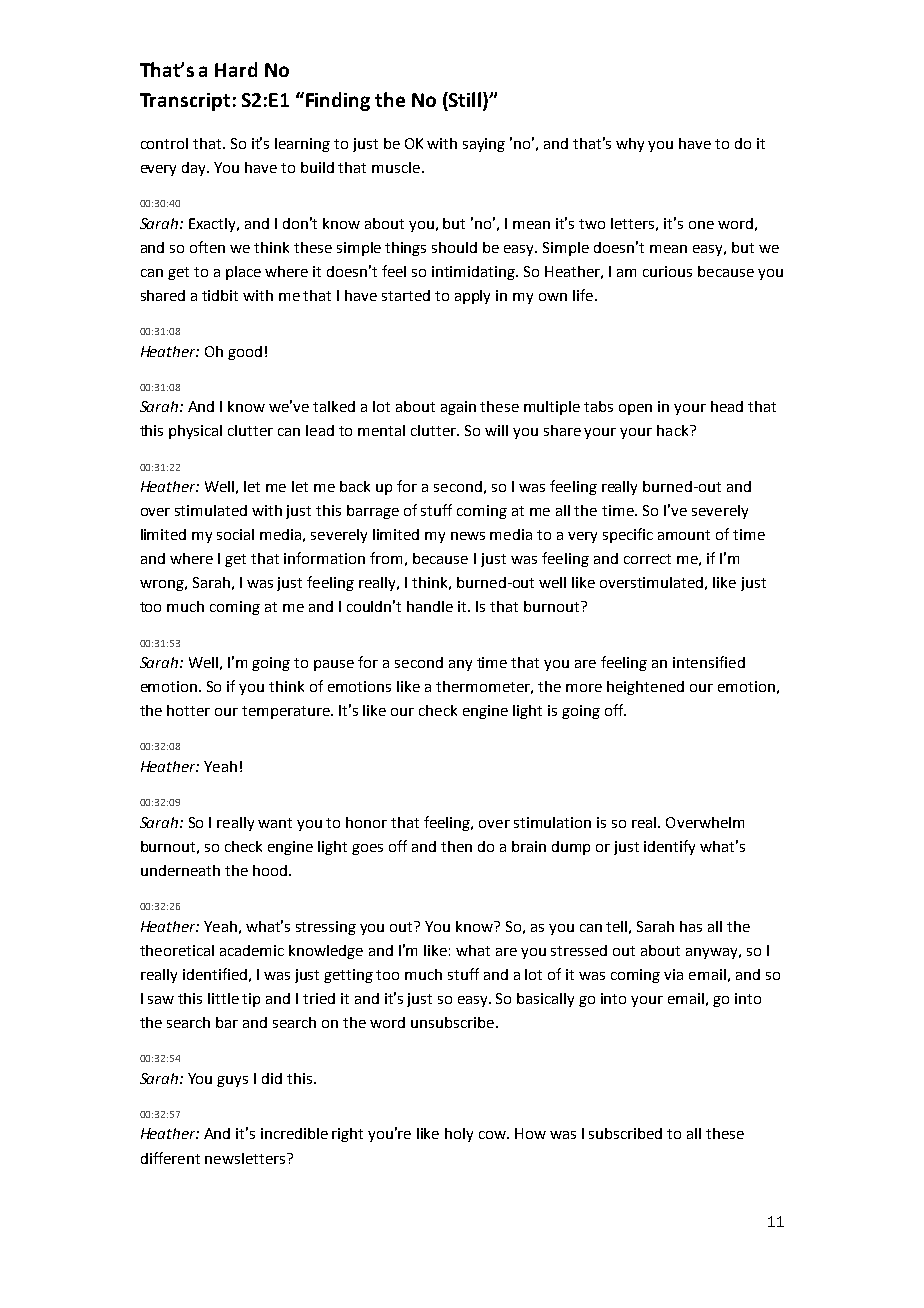  I want to click on hack, so click(674, 430).
